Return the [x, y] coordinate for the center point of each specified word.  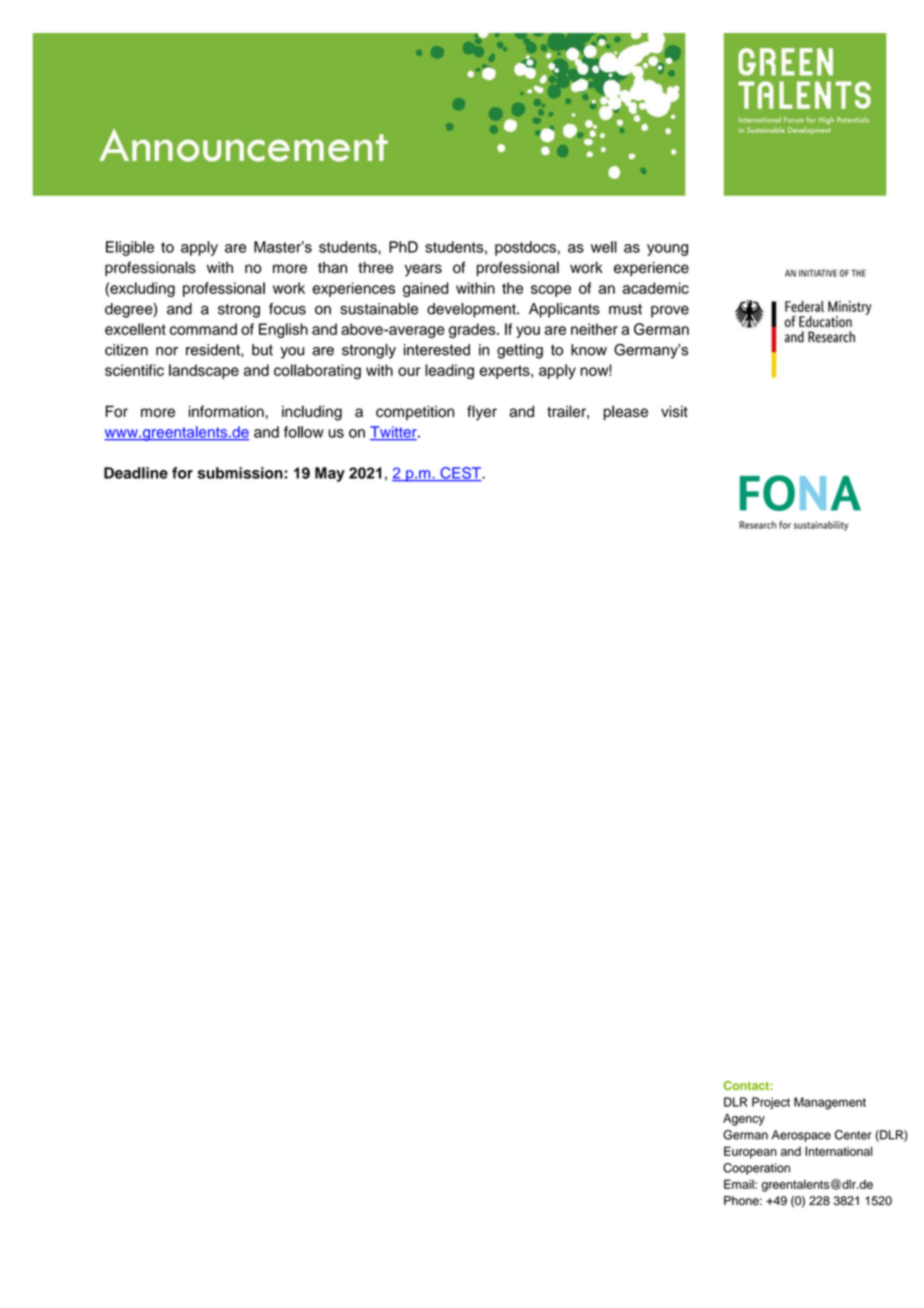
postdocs [525, 248]
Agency [744, 1119]
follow [304, 432]
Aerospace [801, 1136]
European [750, 1152]
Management [830, 1103]
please [626, 412]
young [667, 250]
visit [674, 411]
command [203, 329]
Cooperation [756, 1169]
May [330, 474]
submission [241, 473]
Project [771, 1103]
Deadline [136, 473]
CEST [460, 474]
